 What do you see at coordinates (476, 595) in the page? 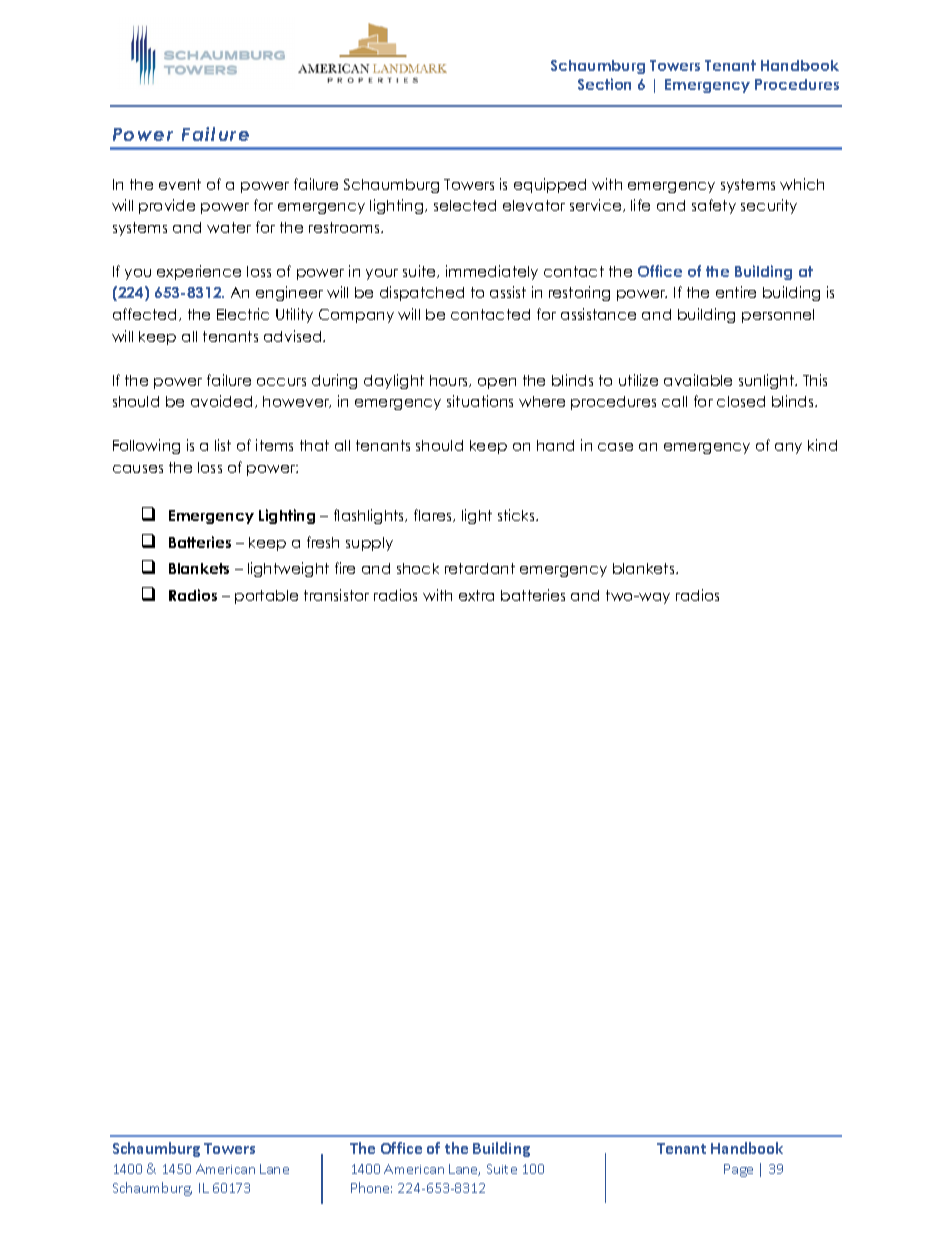
I see `extra` at bounding box center [476, 595].
